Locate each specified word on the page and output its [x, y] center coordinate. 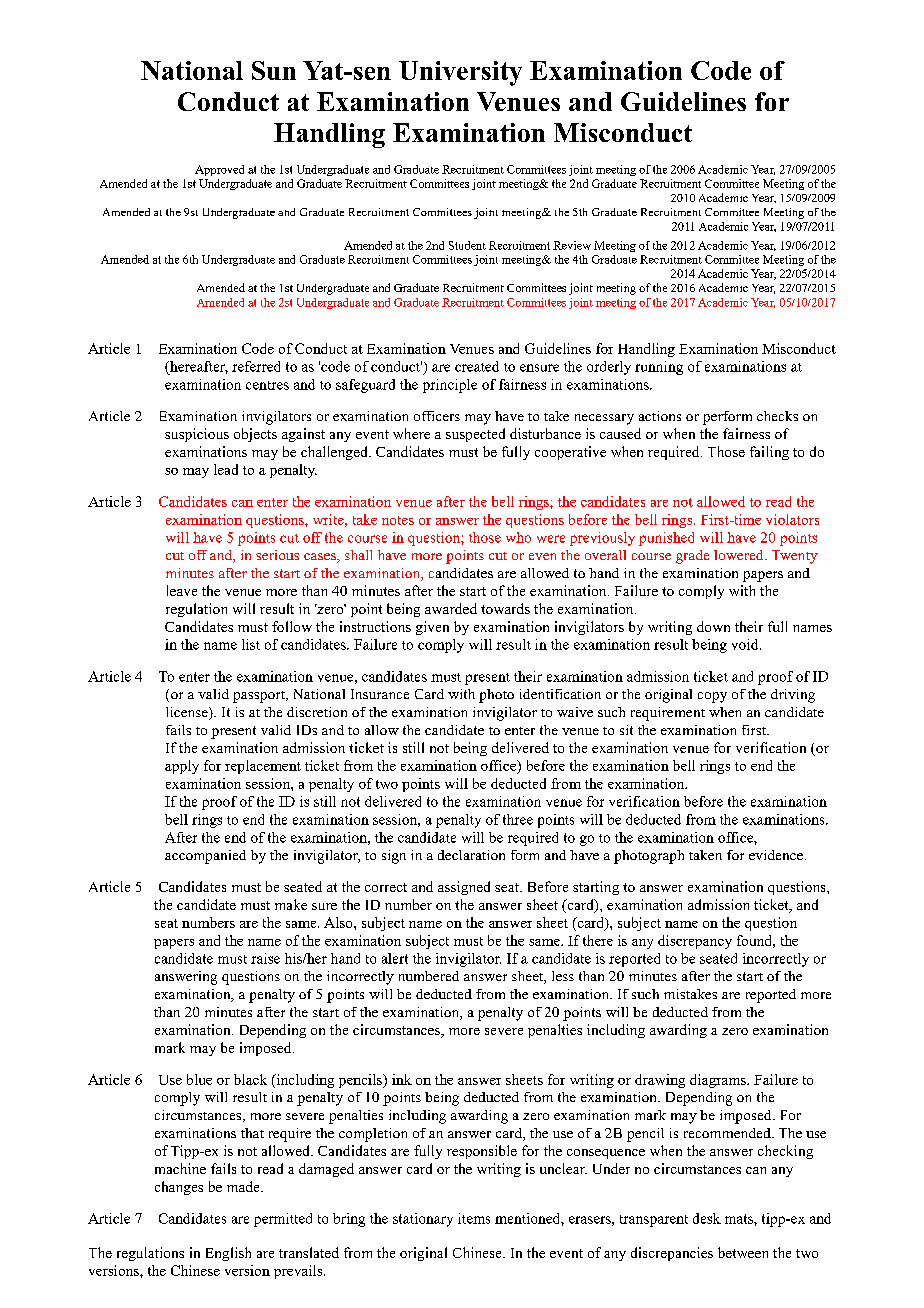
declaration [471, 855]
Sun [274, 70]
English [228, 1254]
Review [572, 245]
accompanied [205, 857]
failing [769, 453]
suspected [475, 435]
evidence [776, 855]
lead [226, 469]
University [460, 73]
